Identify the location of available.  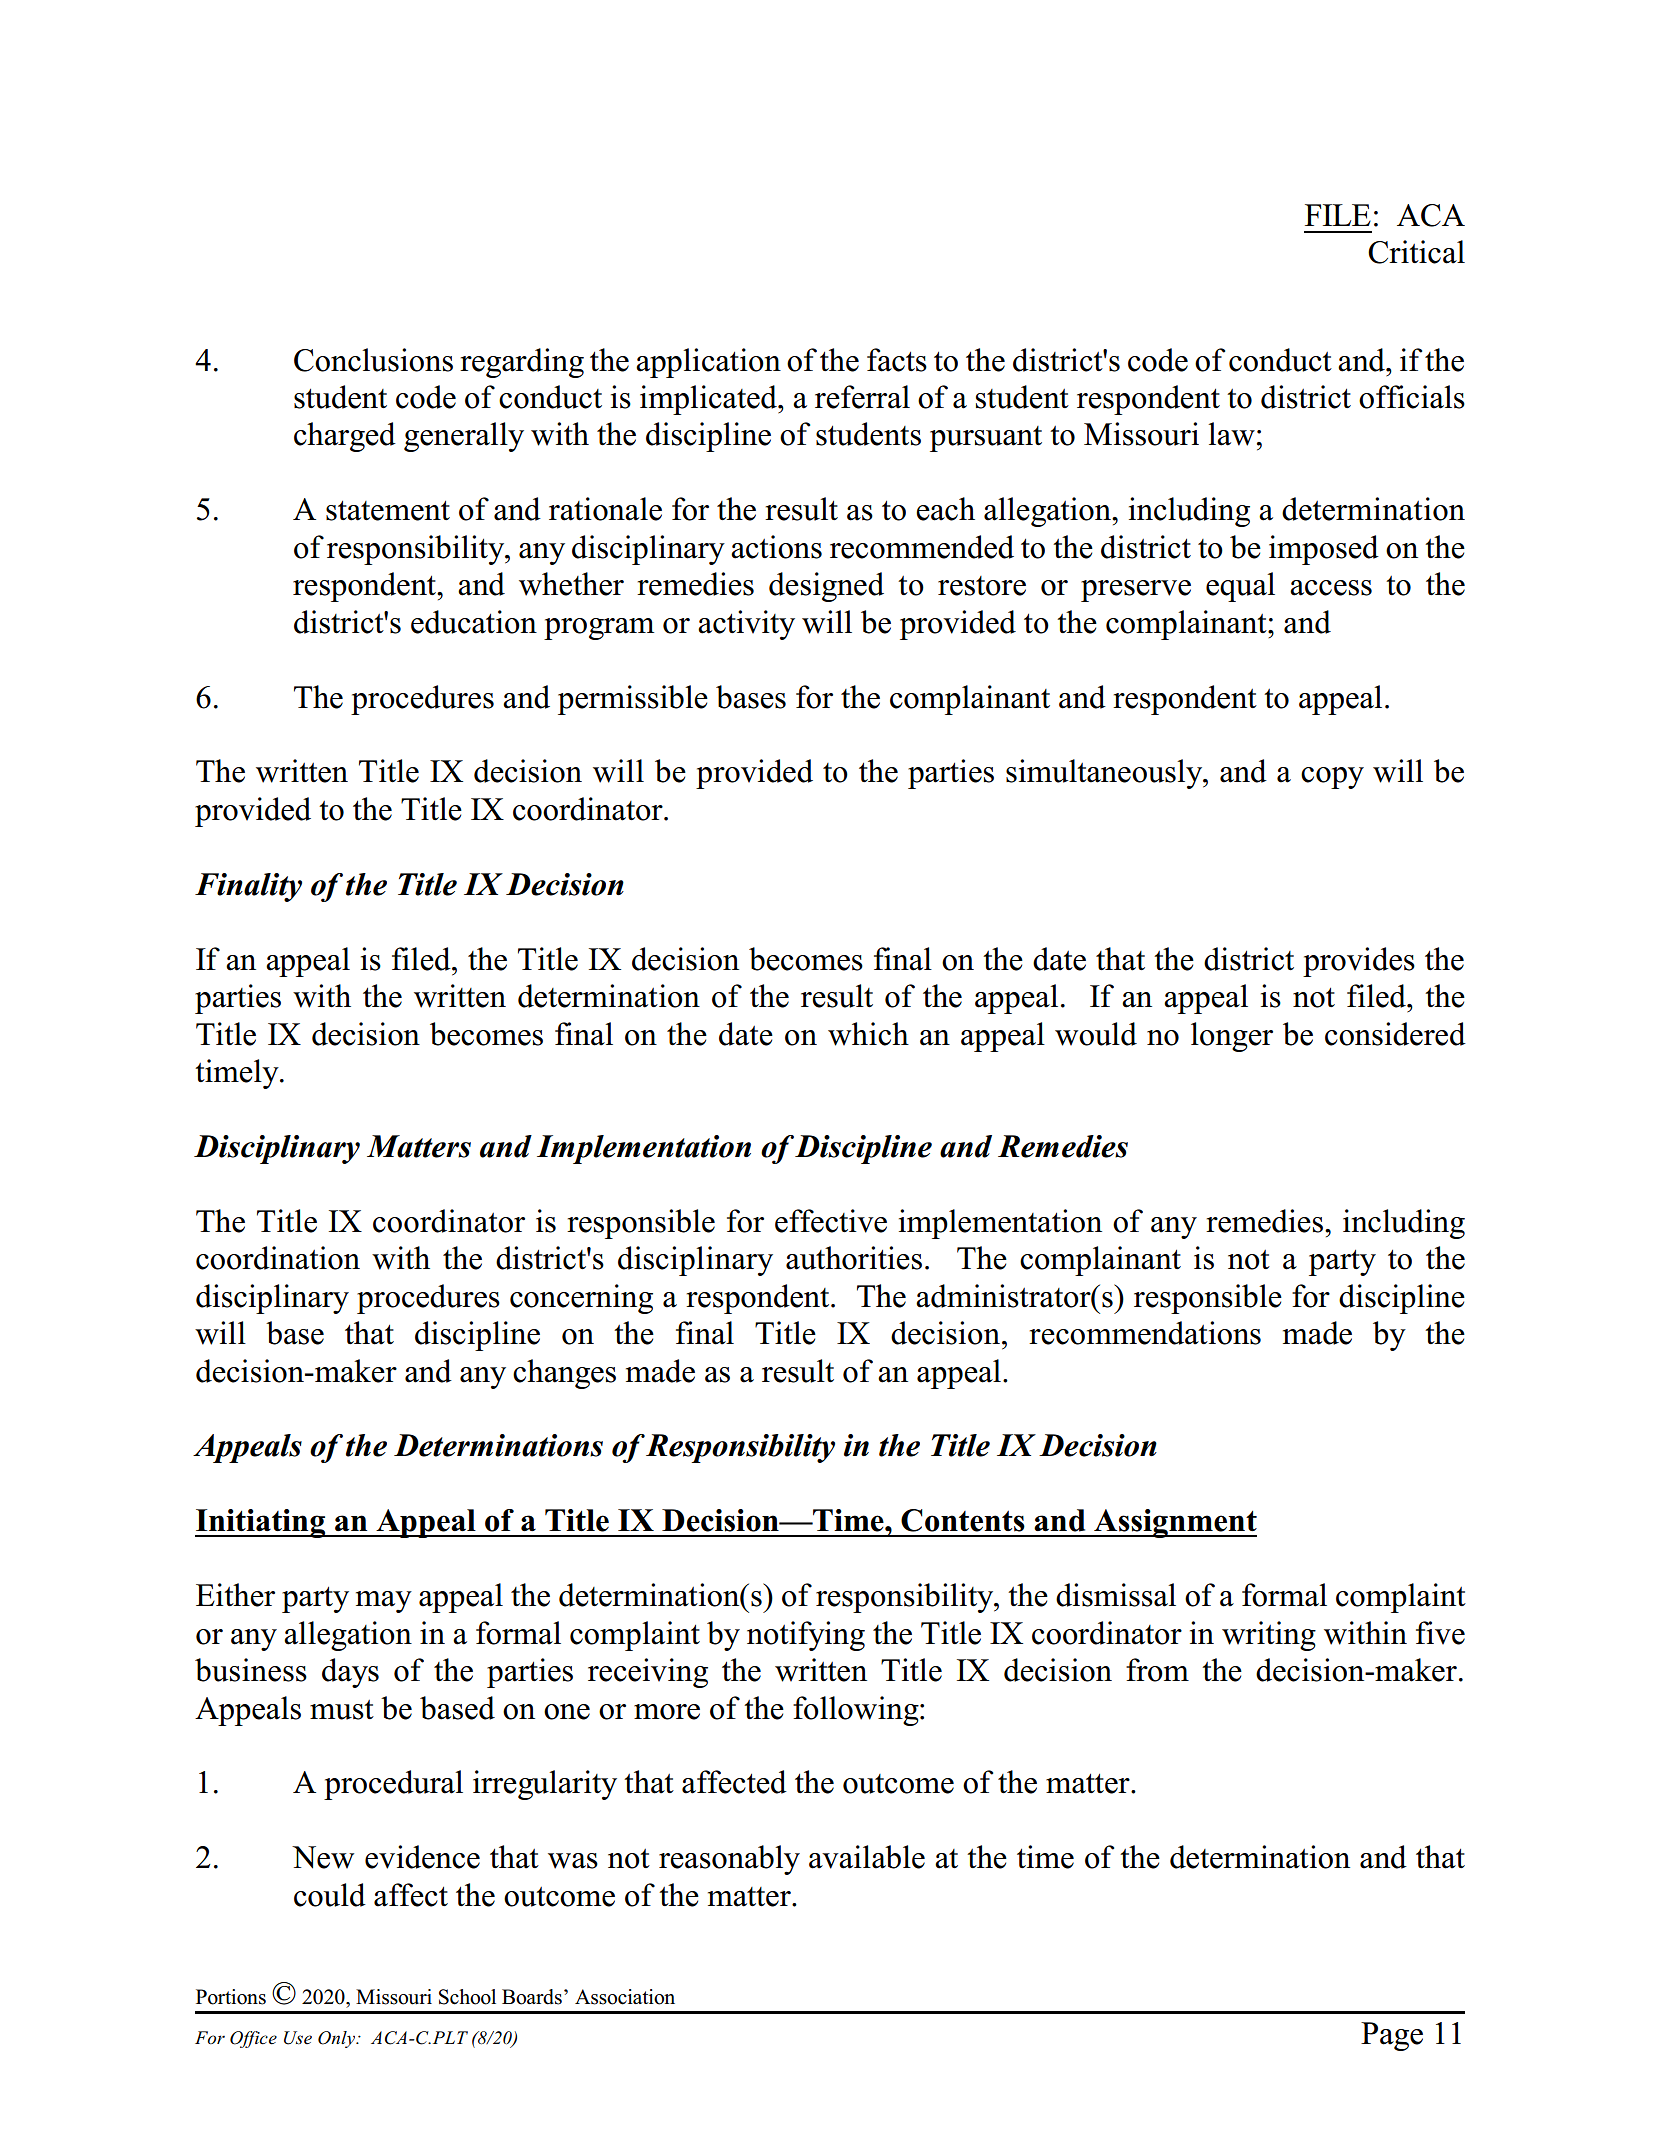
(867, 1857).
